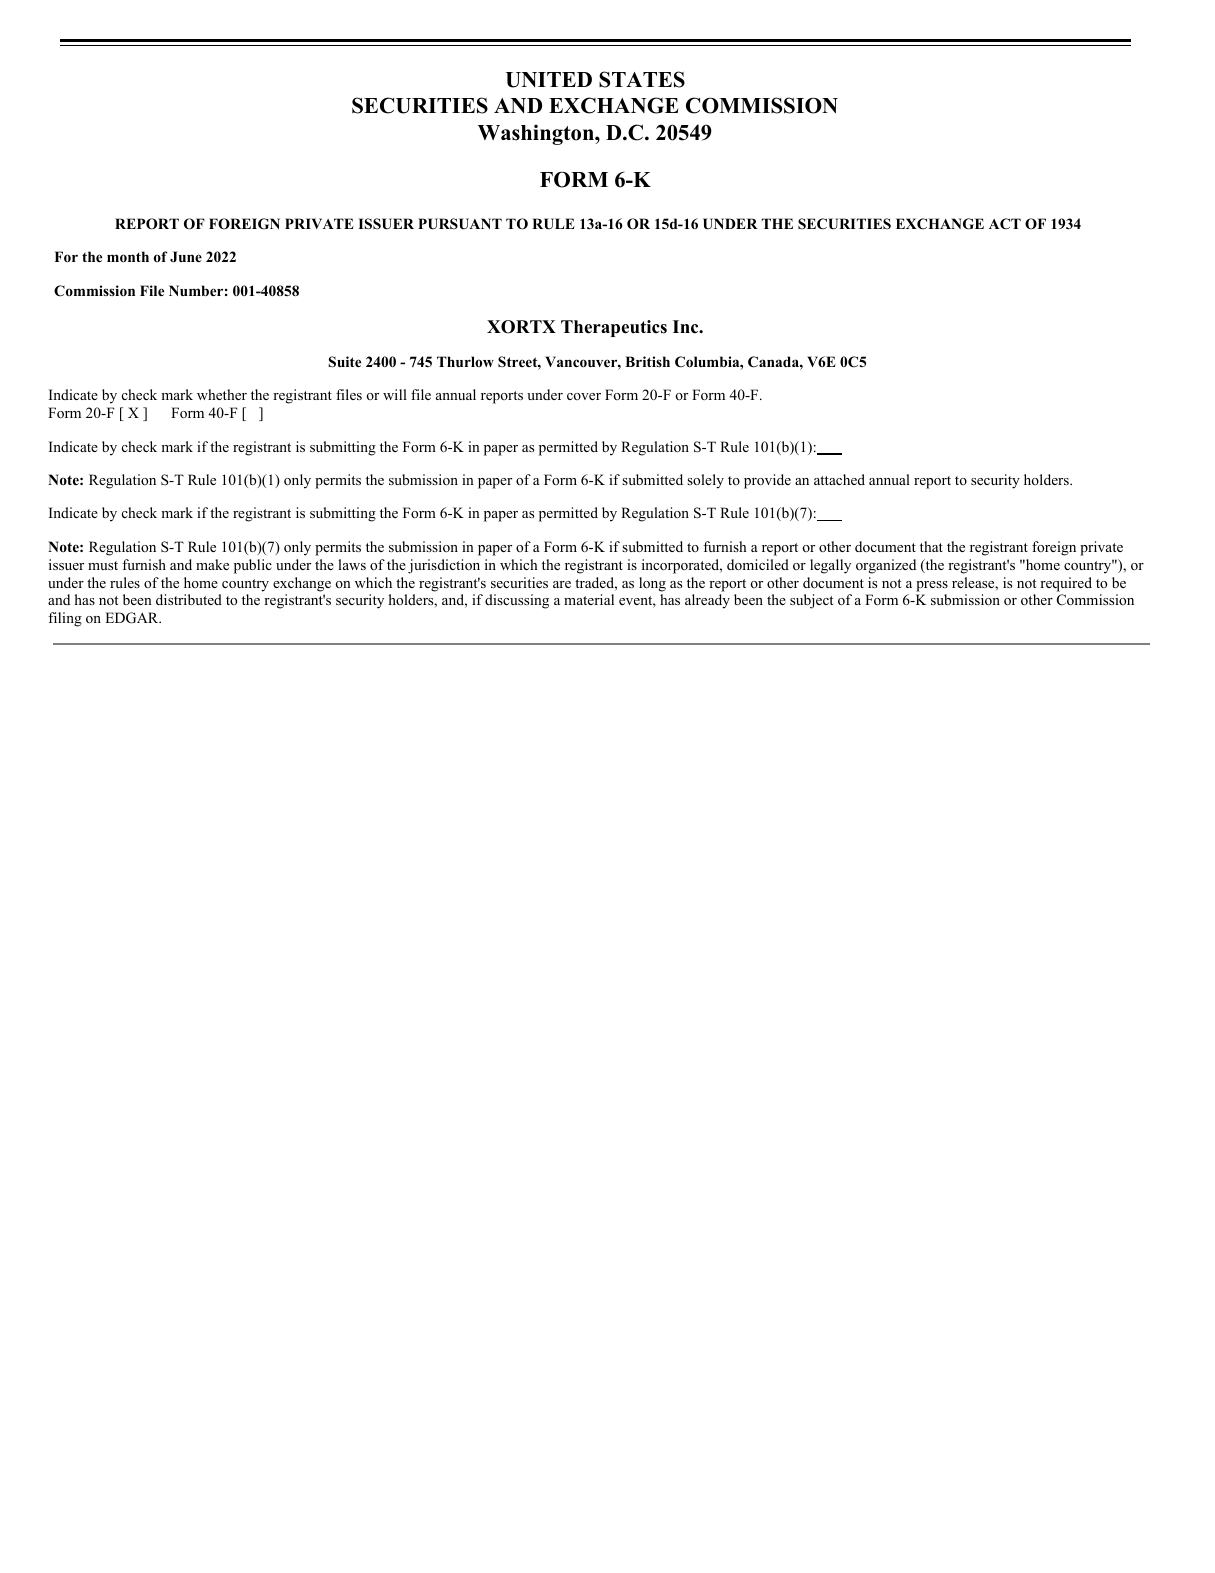  What do you see at coordinates (642, 79) in the screenshot?
I see `STATES` at bounding box center [642, 79].
